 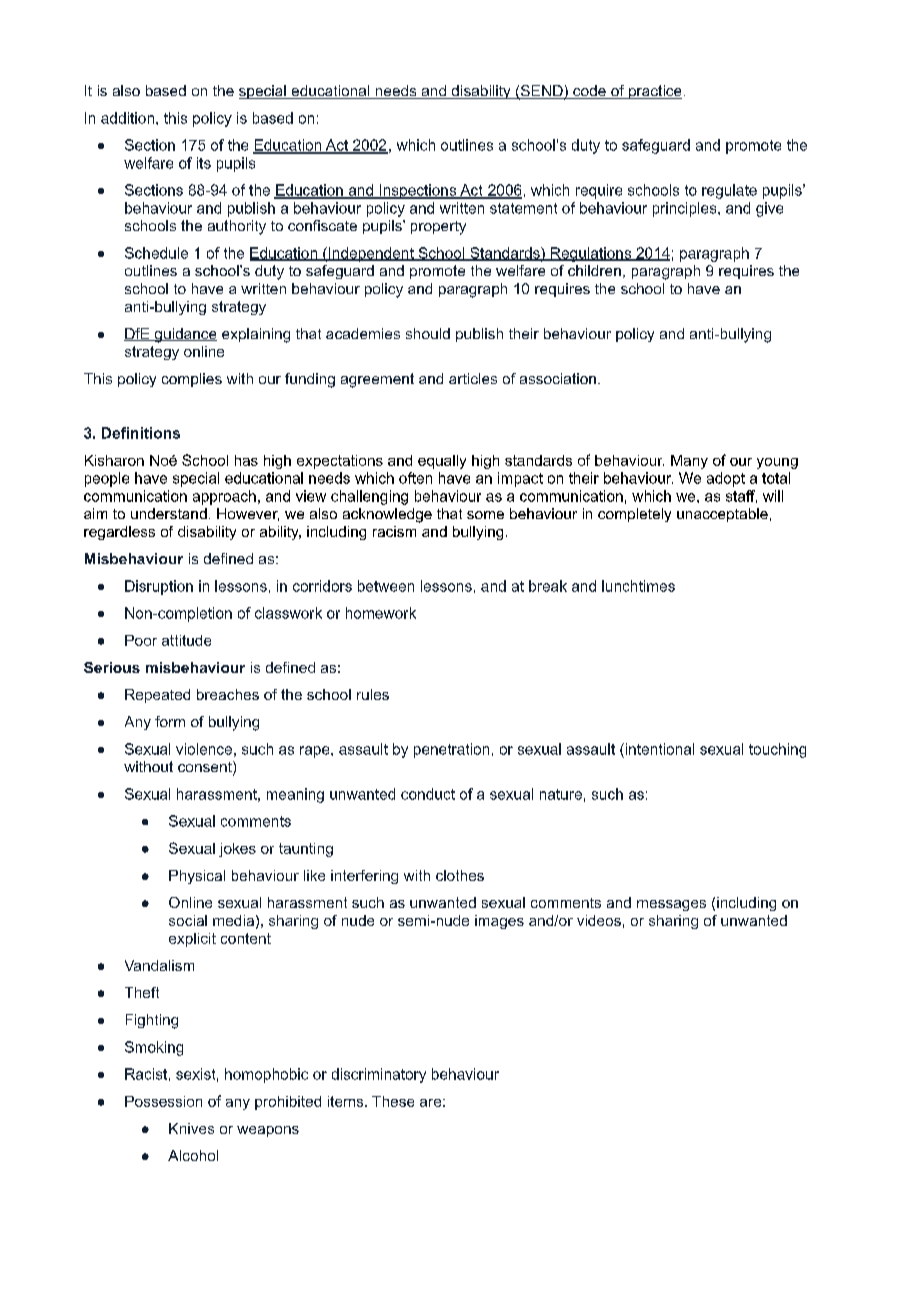 I want to click on These, so click(x=393, y=1101).
